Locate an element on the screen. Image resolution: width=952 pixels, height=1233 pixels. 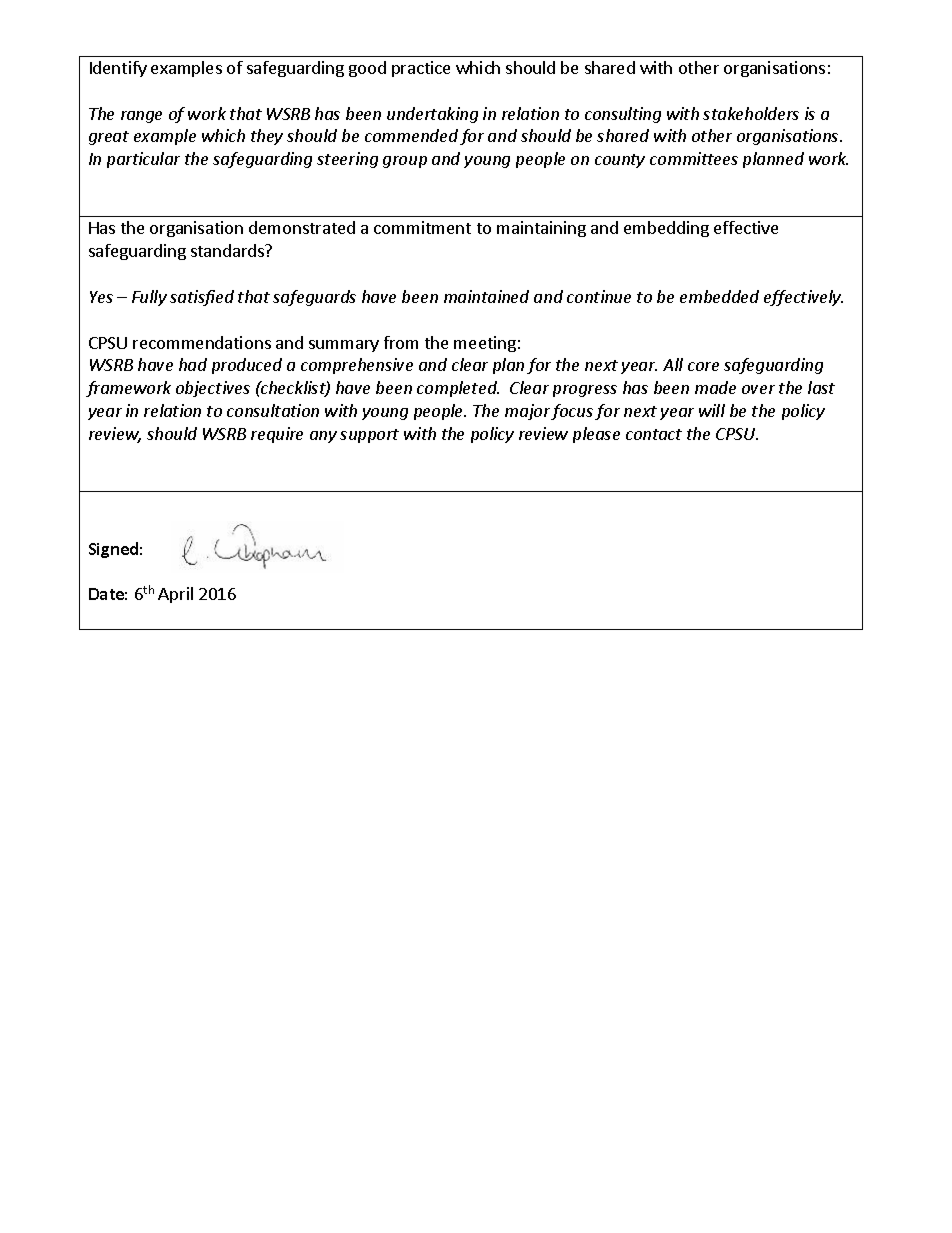
commitment is located at coordinates (422, 227).
